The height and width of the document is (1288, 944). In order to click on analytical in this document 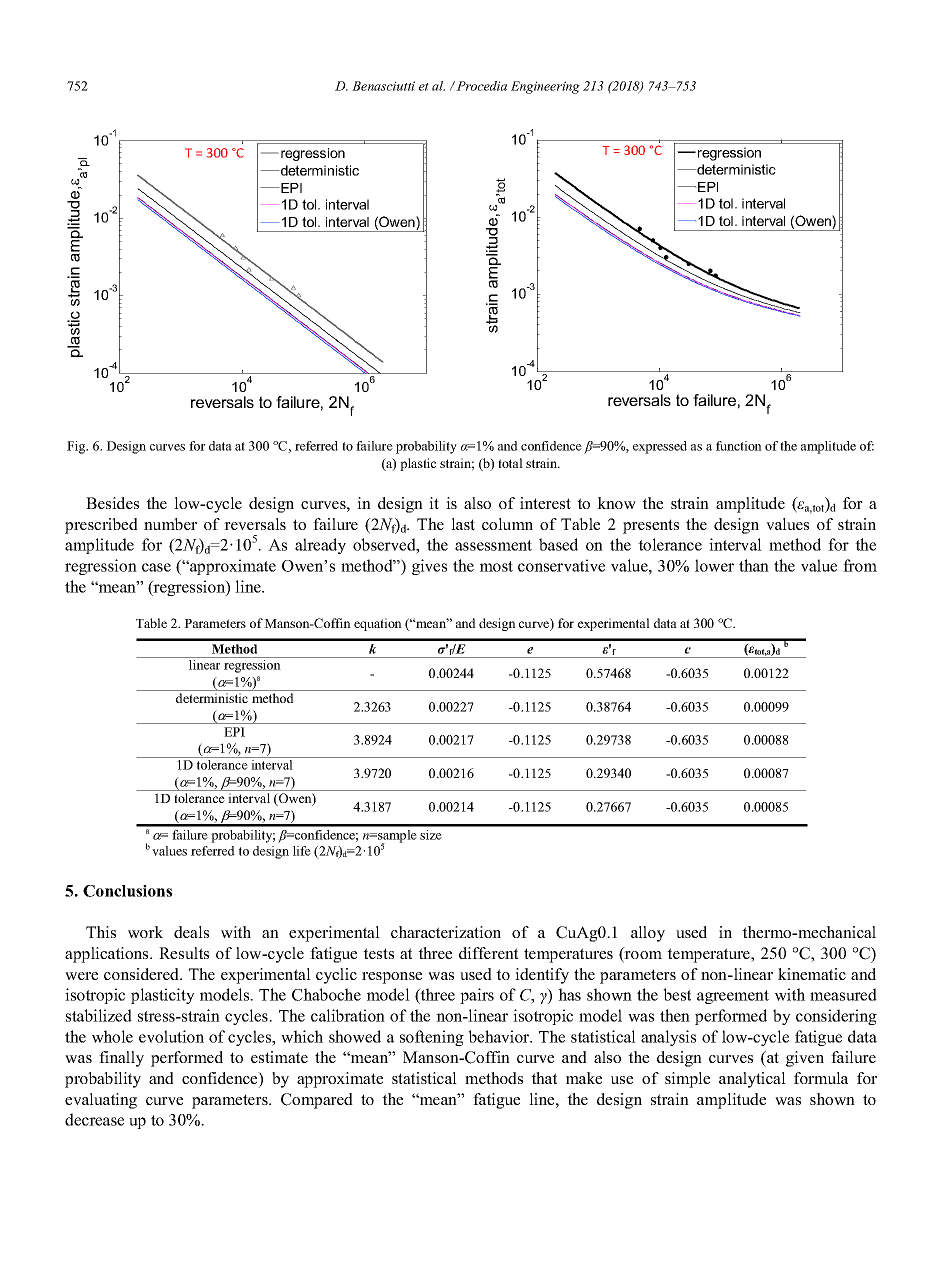, I will do `click(752, 1080)`.
